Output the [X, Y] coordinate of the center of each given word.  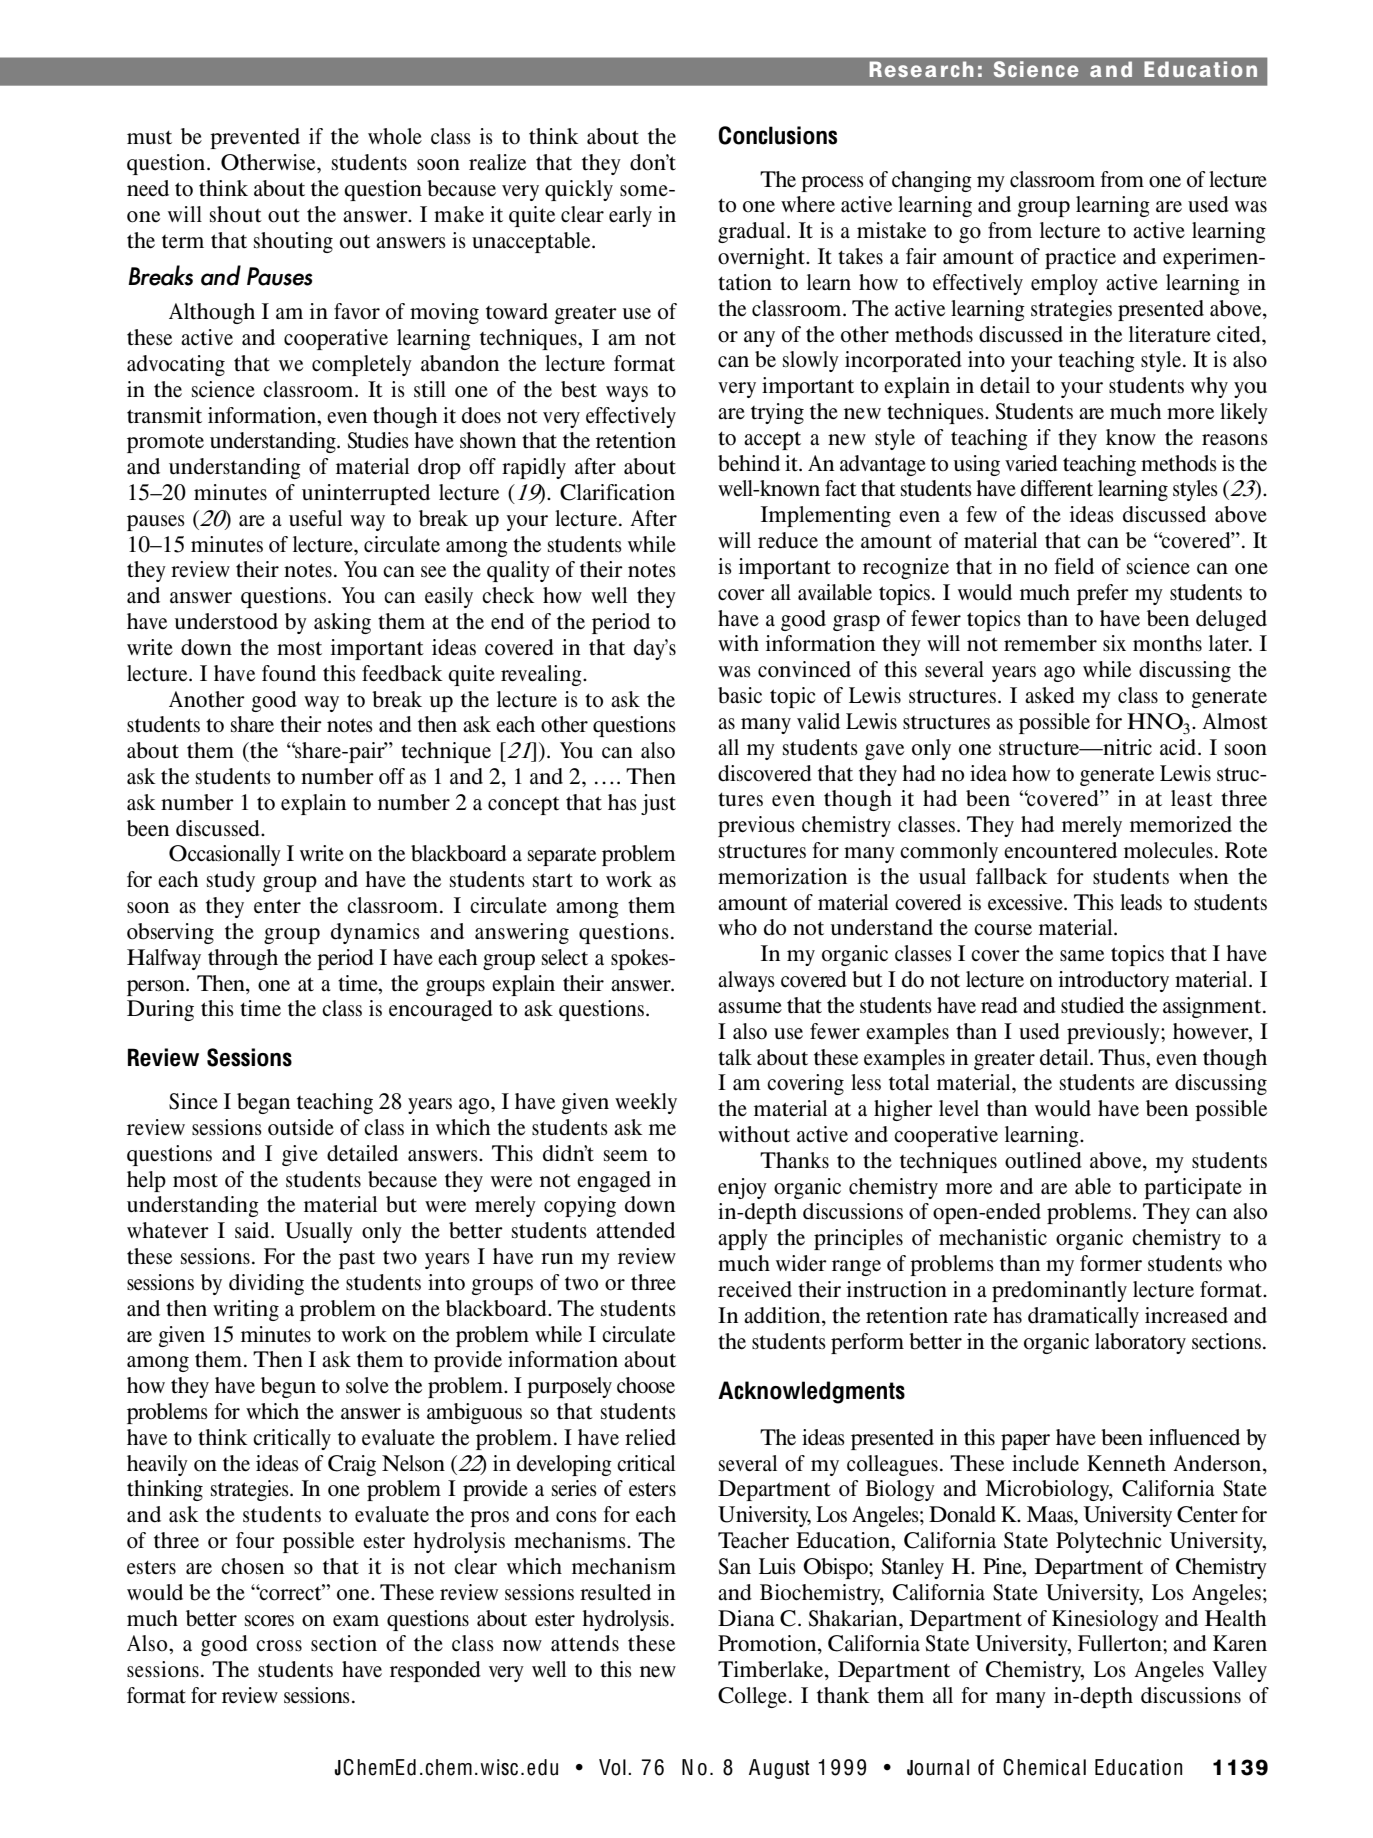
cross [279, 1646]
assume [750, 1008]
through [243, 959]
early [630, 216]
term [183, 242]
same [1082, 956]
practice [1080, 258]
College [752, 1697]
